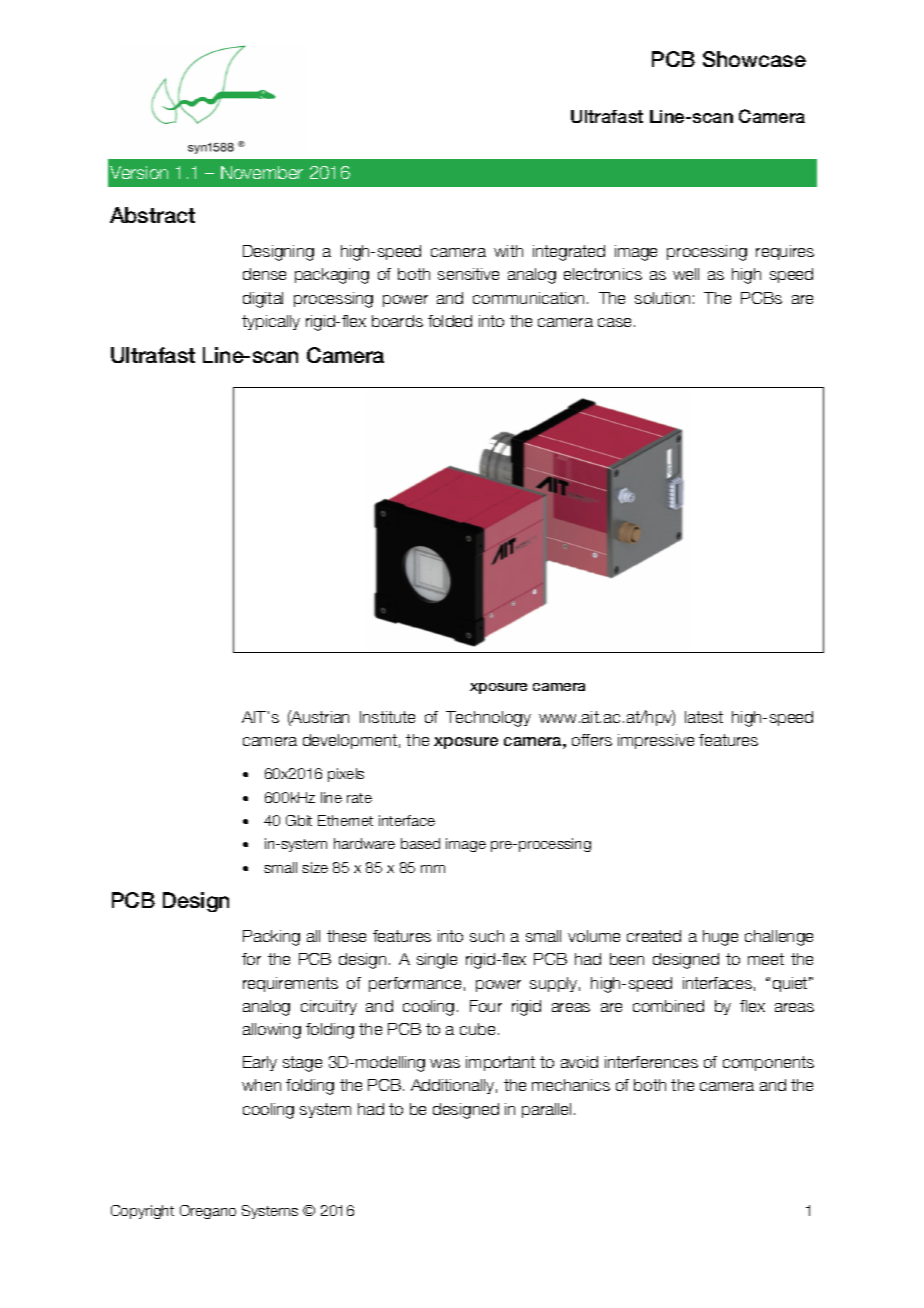  I want to click on Technology, so click(488, 719).
